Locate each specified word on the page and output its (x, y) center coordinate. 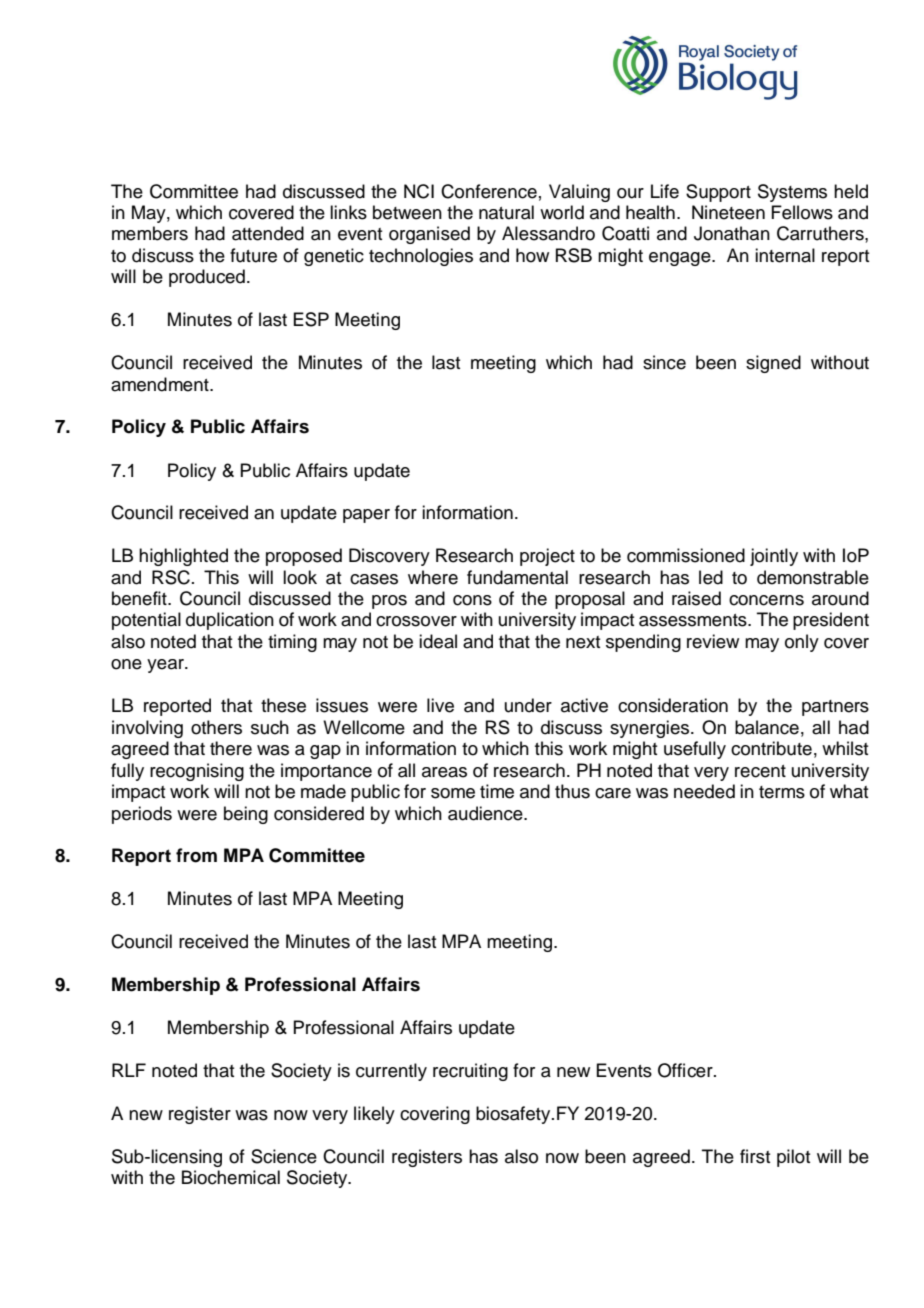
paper (366, 516)
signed (773, 364)
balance (767, 727)
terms (782, 792)
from (196, 855)
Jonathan (732, 233)
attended (268, 233)
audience (486, 813)
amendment (161, 384)
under (528, 705)
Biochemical (231, 1177)
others (216, 727)
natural (506, 212)
